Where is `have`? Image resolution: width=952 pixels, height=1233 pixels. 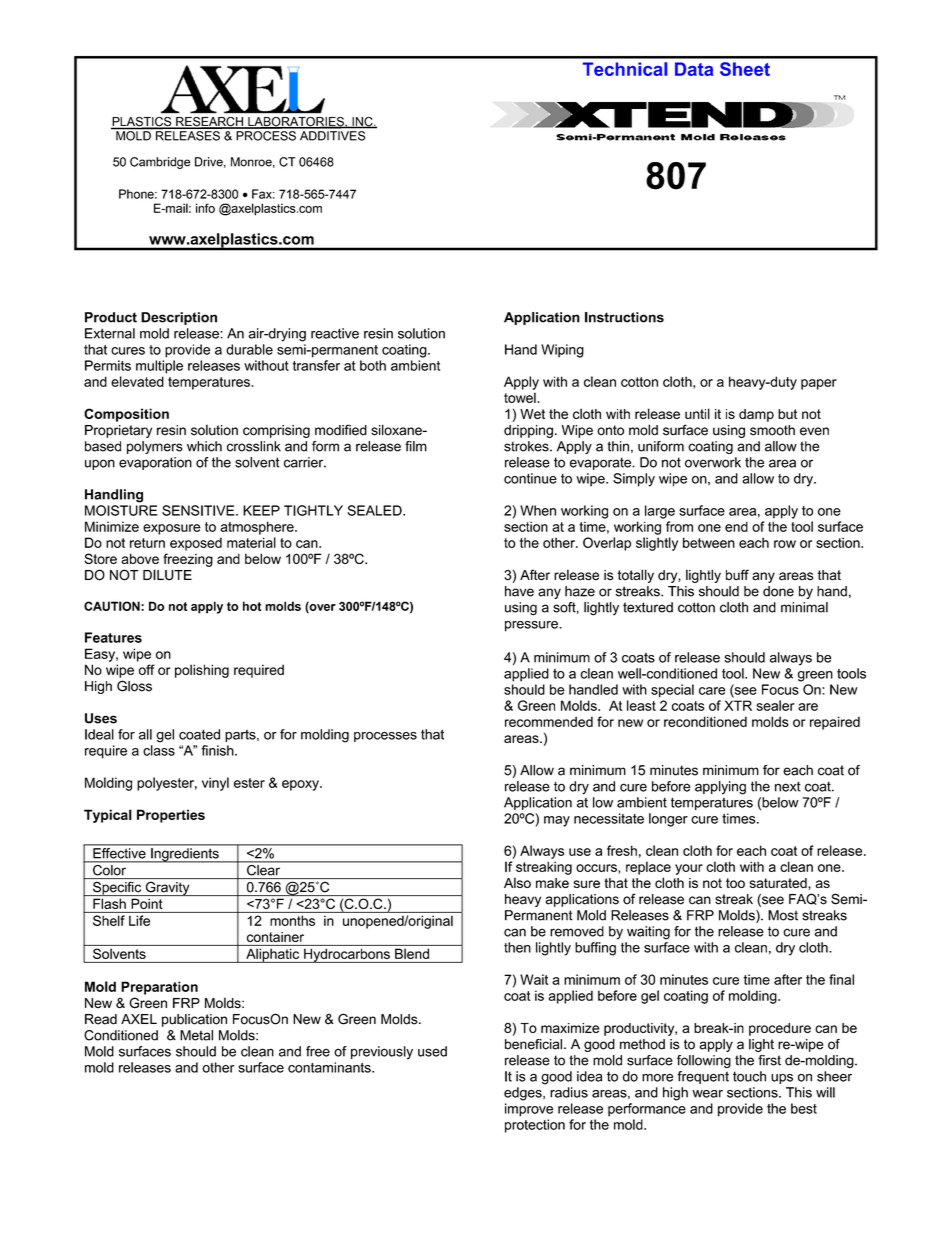
have is located at coordinates (519, 591).
